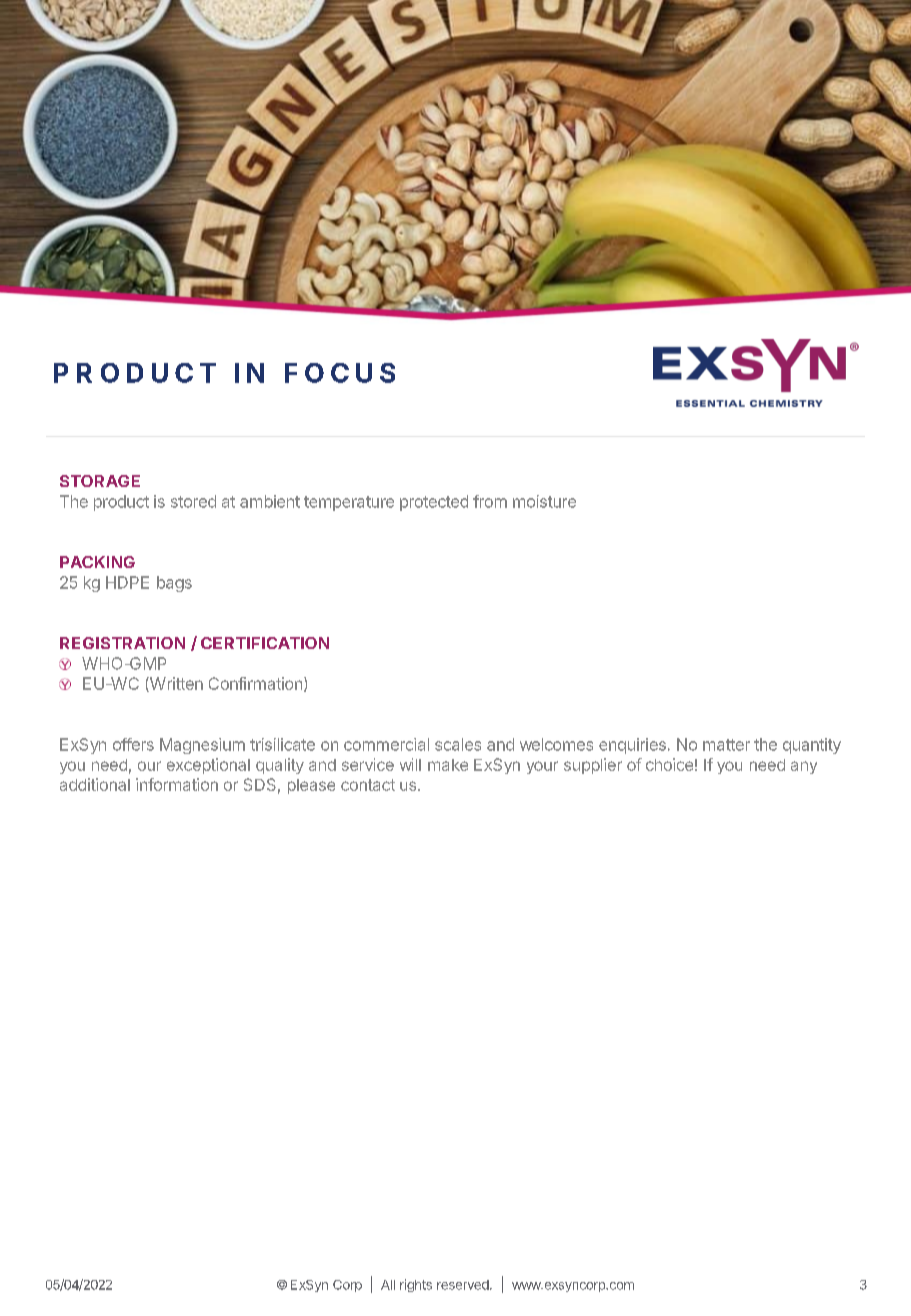 The width and height of the image is (911, 1316). Describe the element at coordinates (804, 767) in the image. I see `any` at that location.
